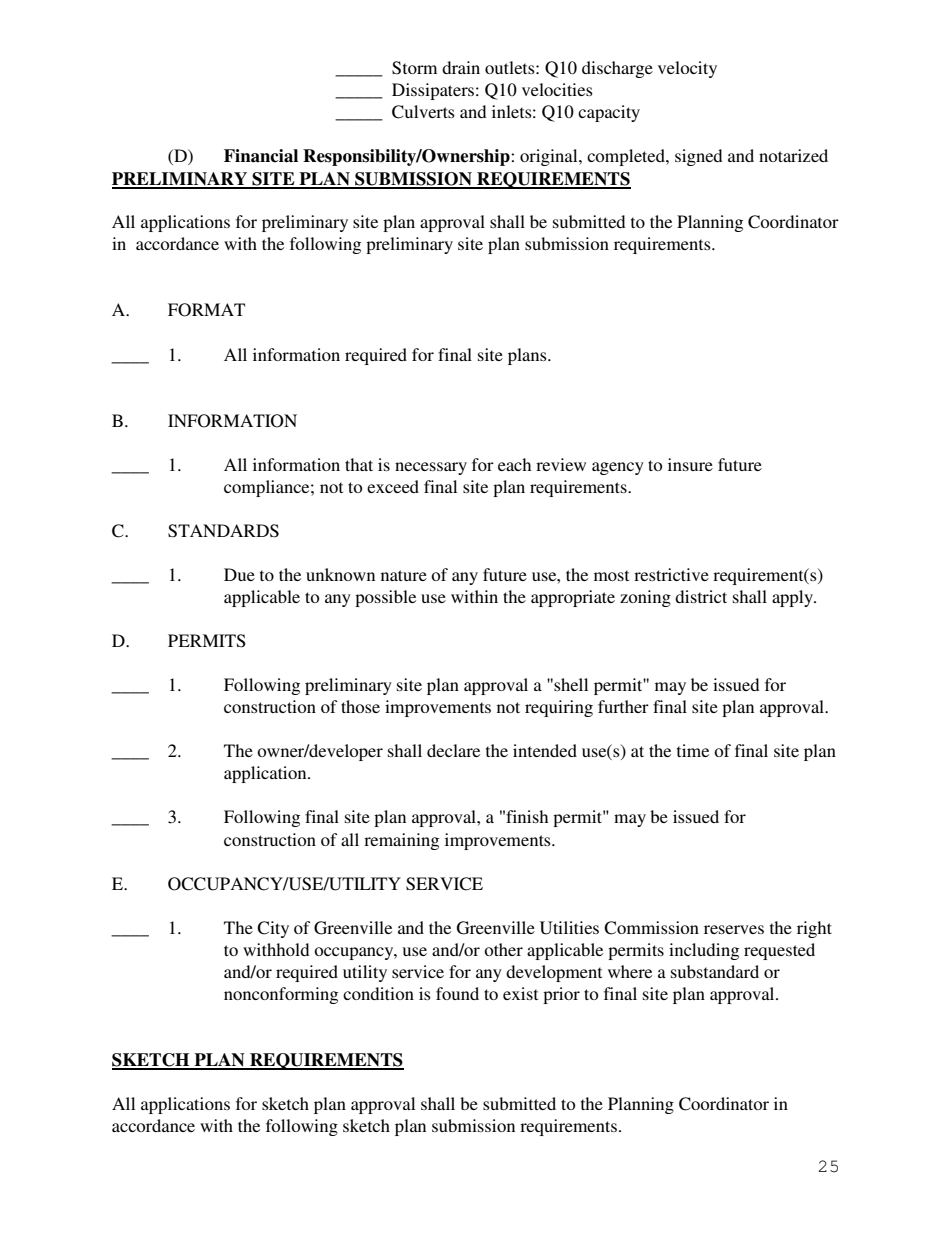 Image resolution: width=952 pixels, height=1233 pixels. What do you see at coordinates (698, 157) in the screenshot?
I see `signed` at bounding box center [698, 157].
